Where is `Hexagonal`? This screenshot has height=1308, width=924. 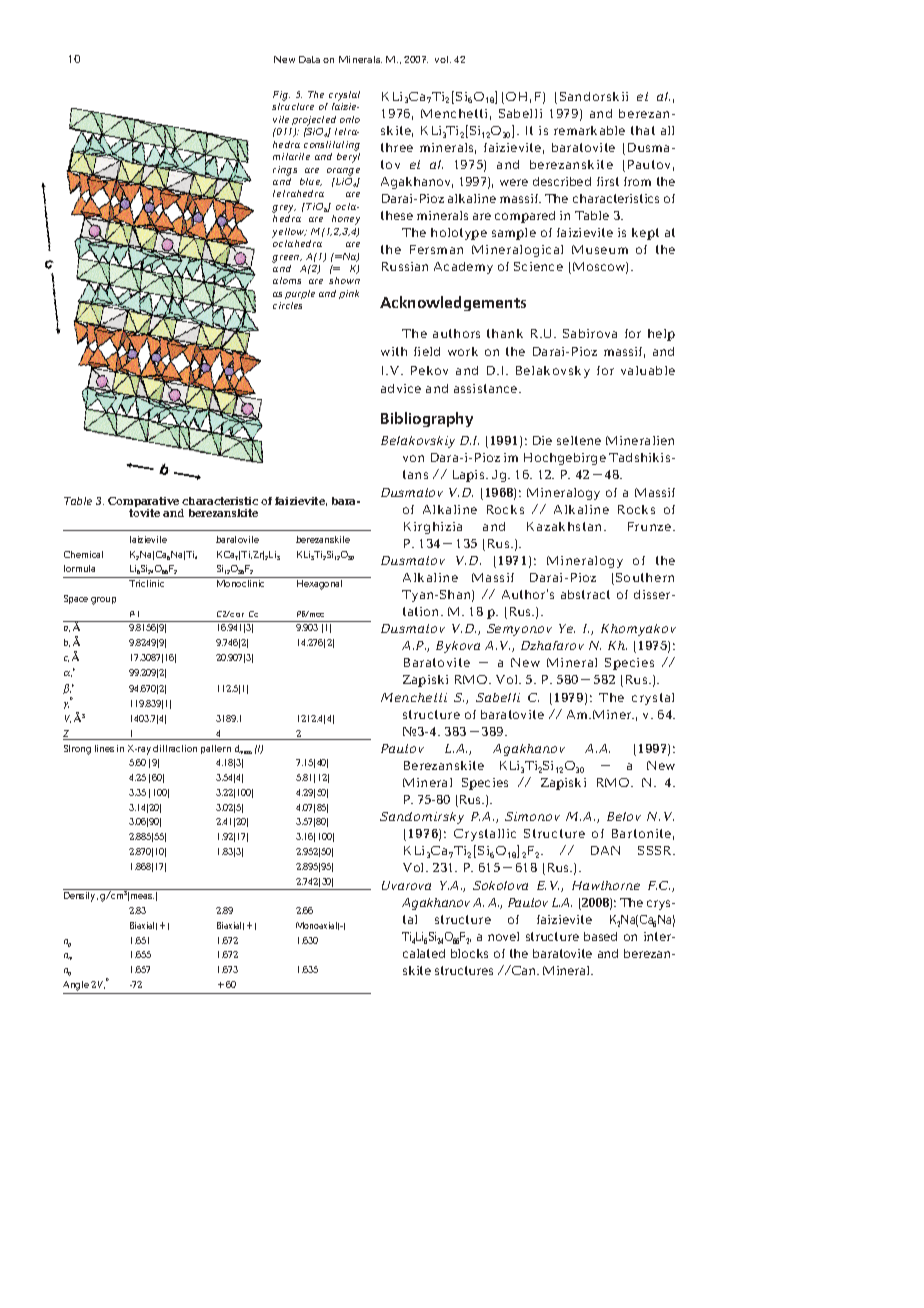 Hexagonal is located at coordinates (319, 585).
